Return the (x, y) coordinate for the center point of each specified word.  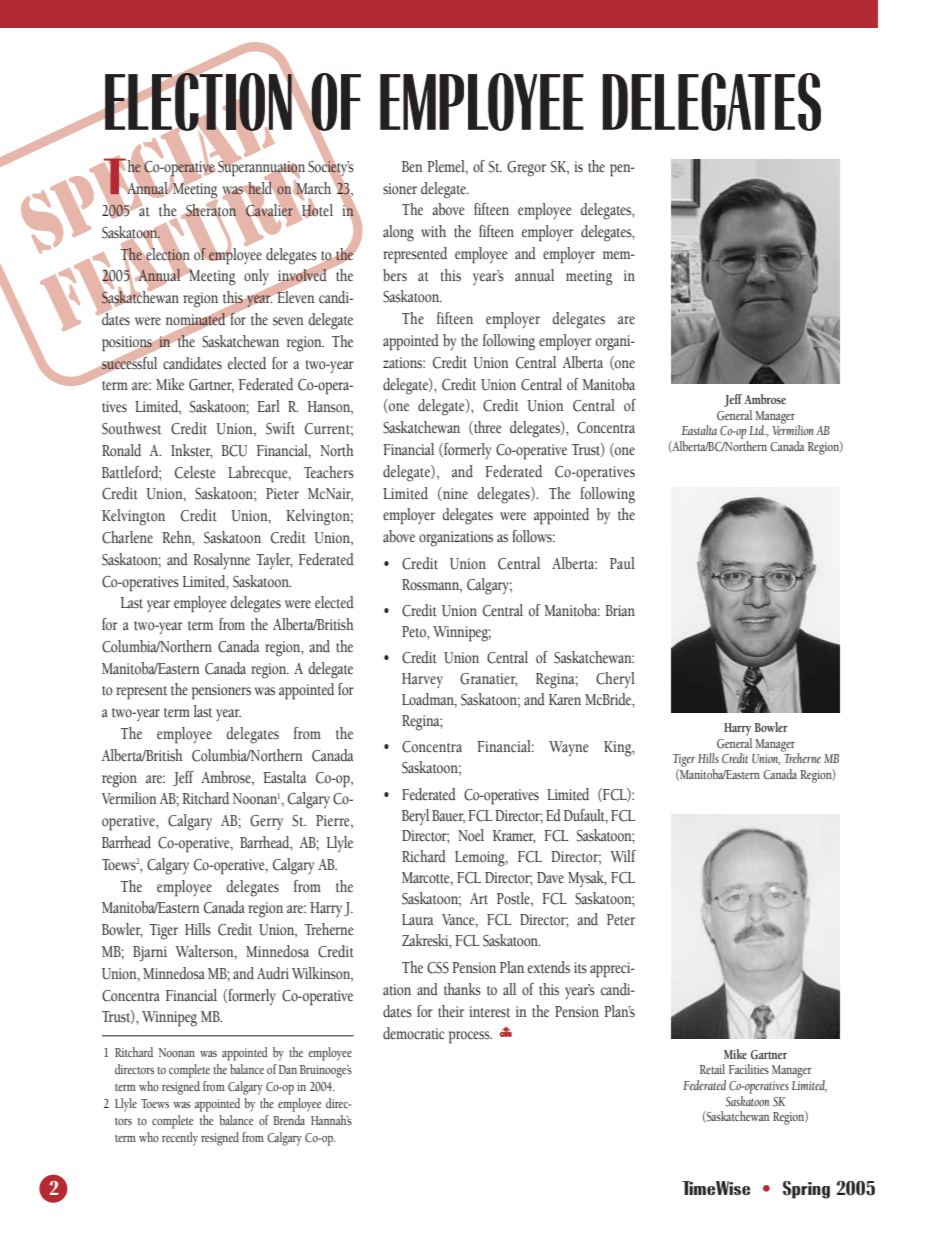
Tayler (274, 561)
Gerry (266, 822)
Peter (621, 920)
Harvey (422, 680)
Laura (417, 919)
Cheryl (615, 680)
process (470, 1037)
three (487, 428)
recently (180, 1139)
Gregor (526, 169)
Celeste (195, 472)
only (258, 278)
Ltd (757, 430)
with (433, 231)
